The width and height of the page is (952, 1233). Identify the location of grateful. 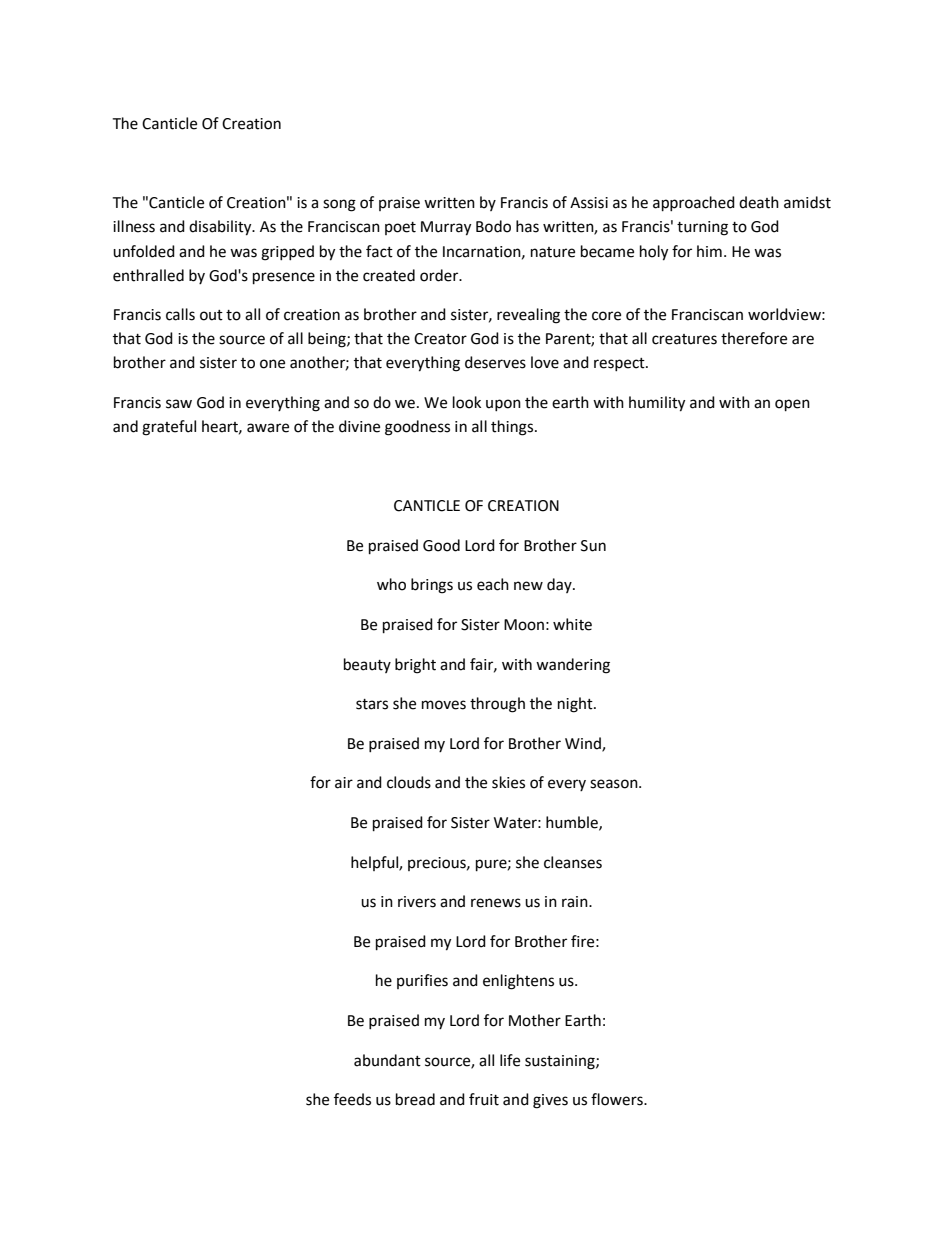
(169, 428).
